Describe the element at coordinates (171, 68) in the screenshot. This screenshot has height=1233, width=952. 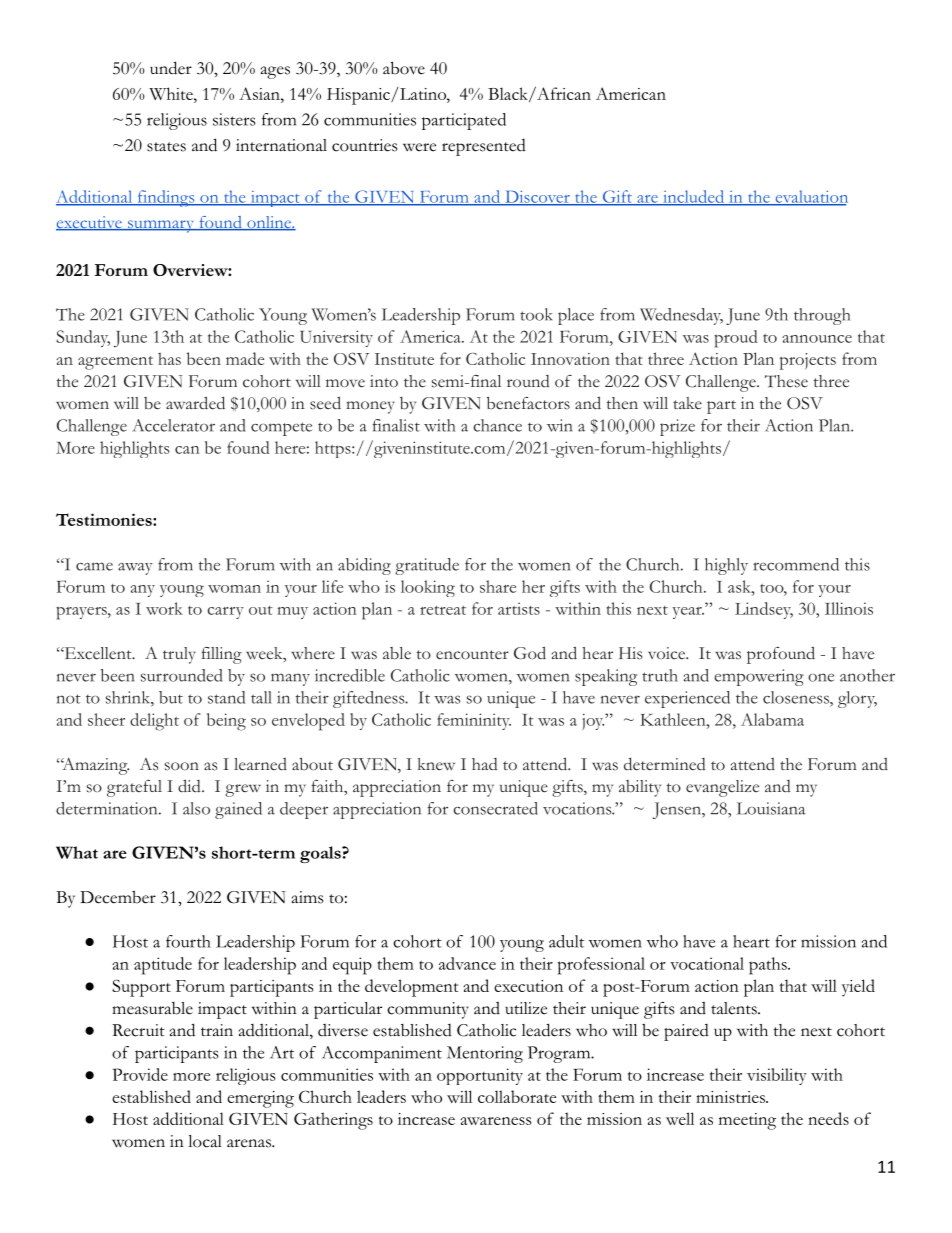
I see `under` at that location.
